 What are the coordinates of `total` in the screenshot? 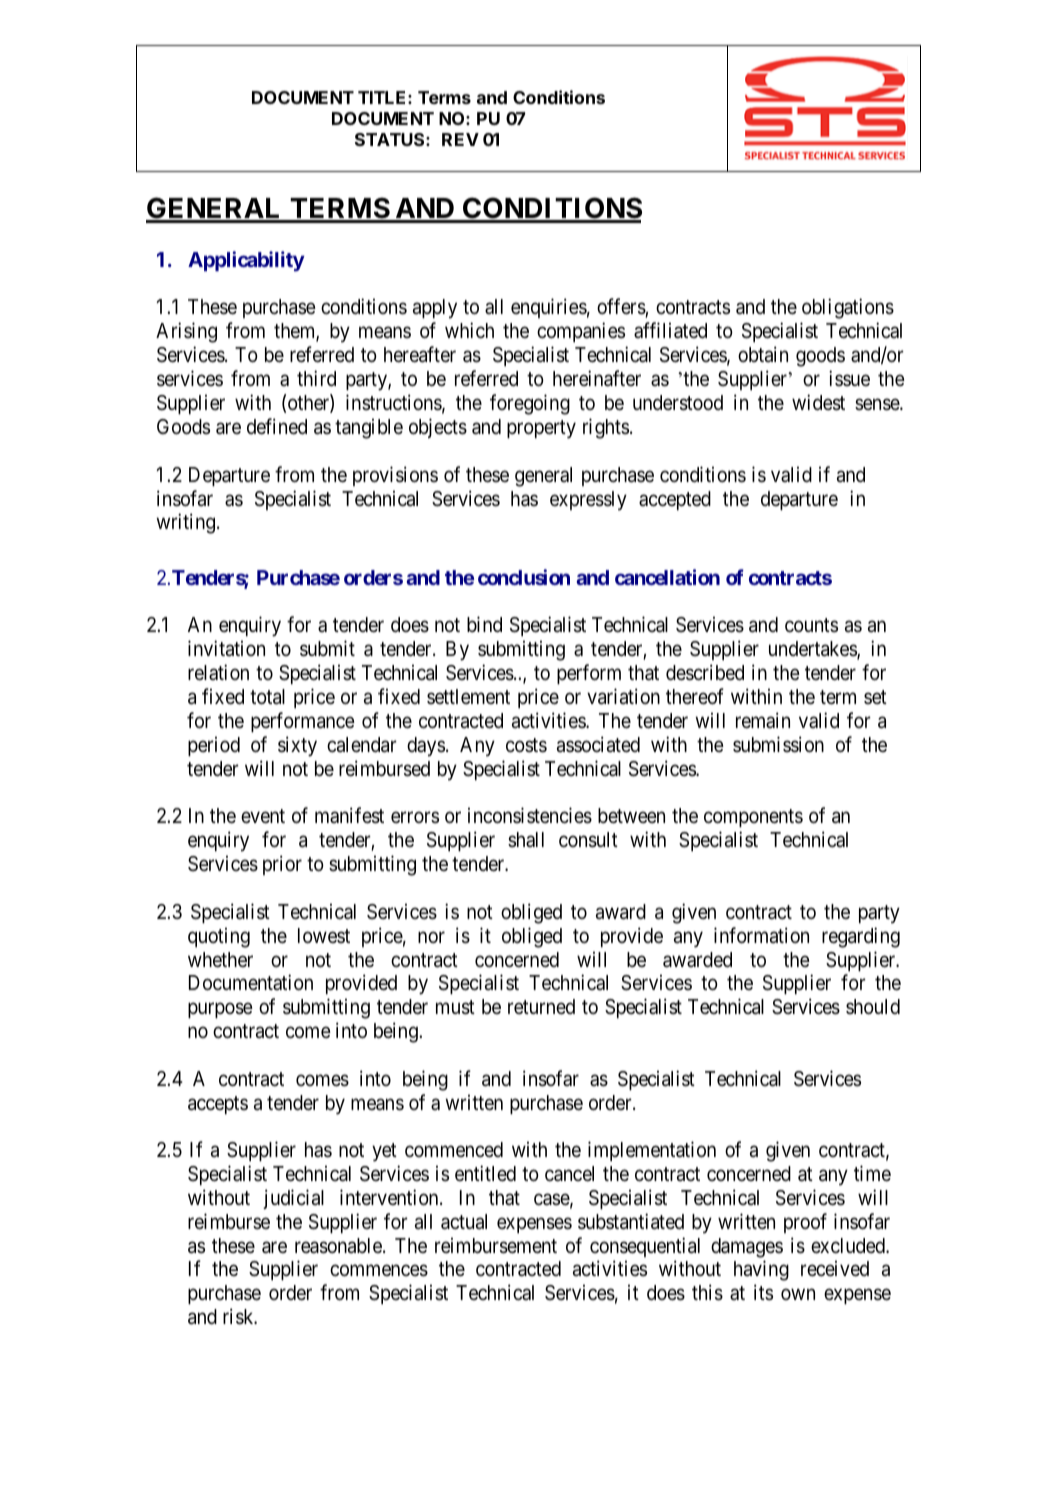 It's located at (267, 697).
